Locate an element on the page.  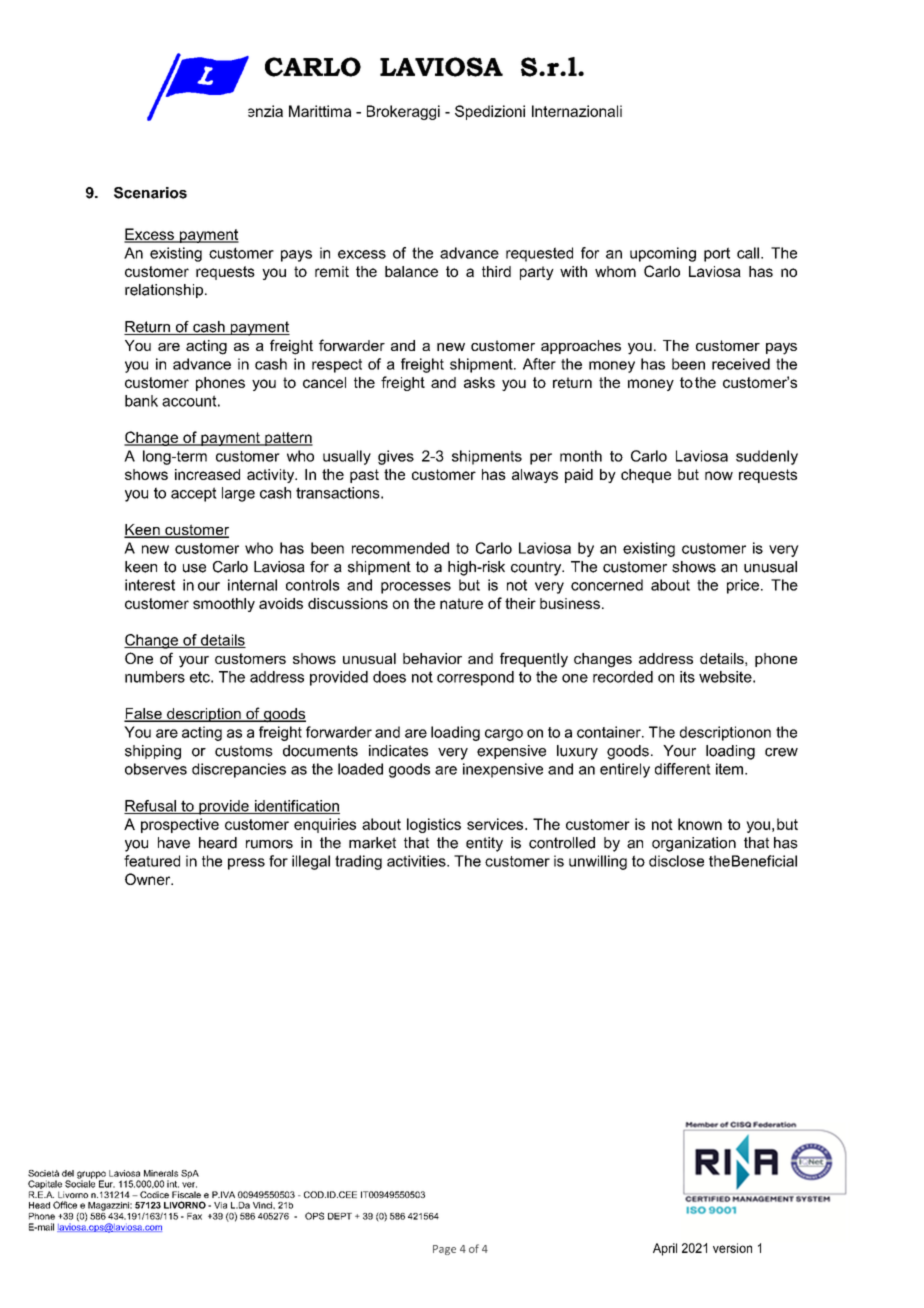
its is located at coordinates (687, 677).
